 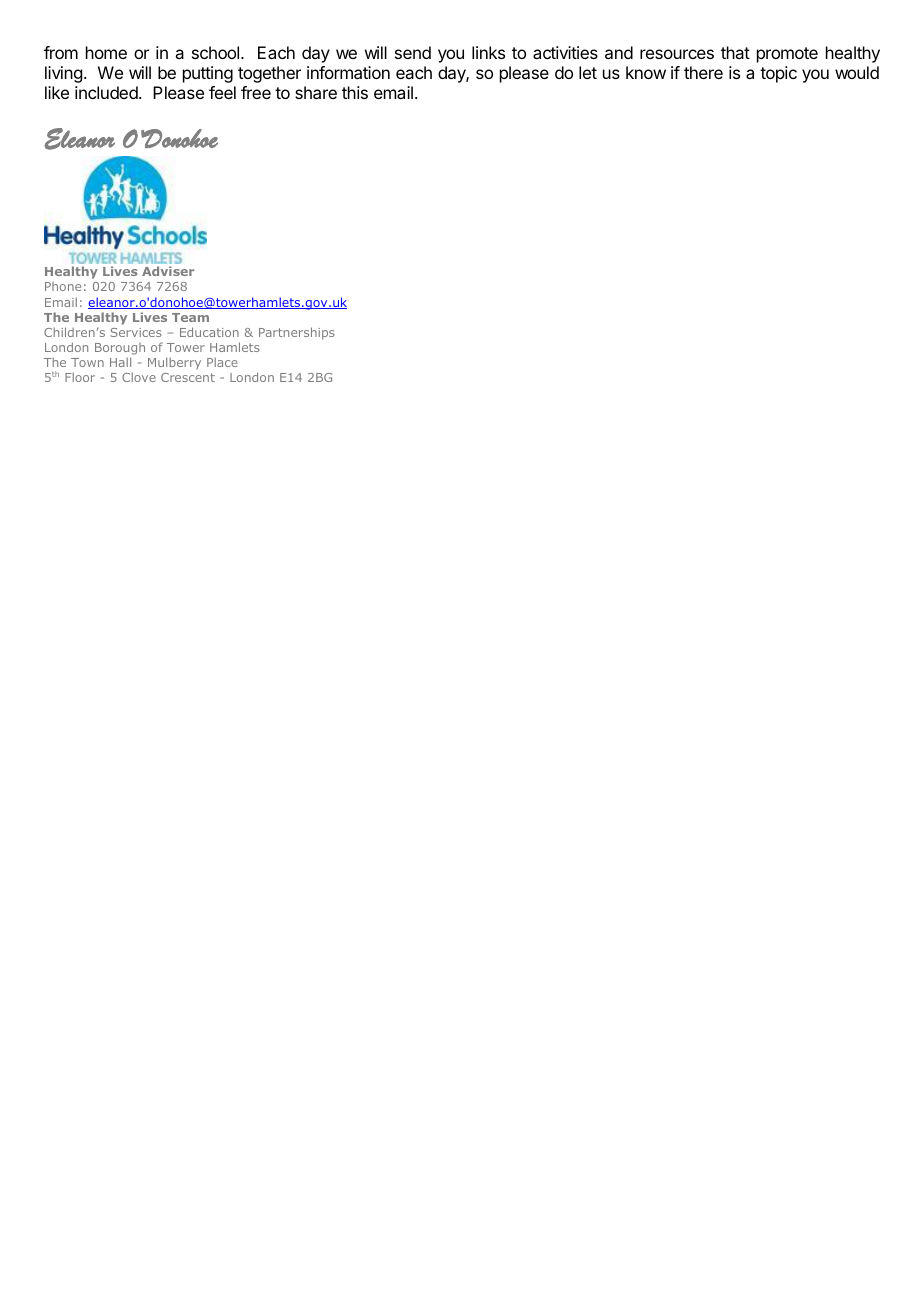 What do you see at coordinates (190, 317) in the page?
I see `Team` at bounding box center [190, 317].
